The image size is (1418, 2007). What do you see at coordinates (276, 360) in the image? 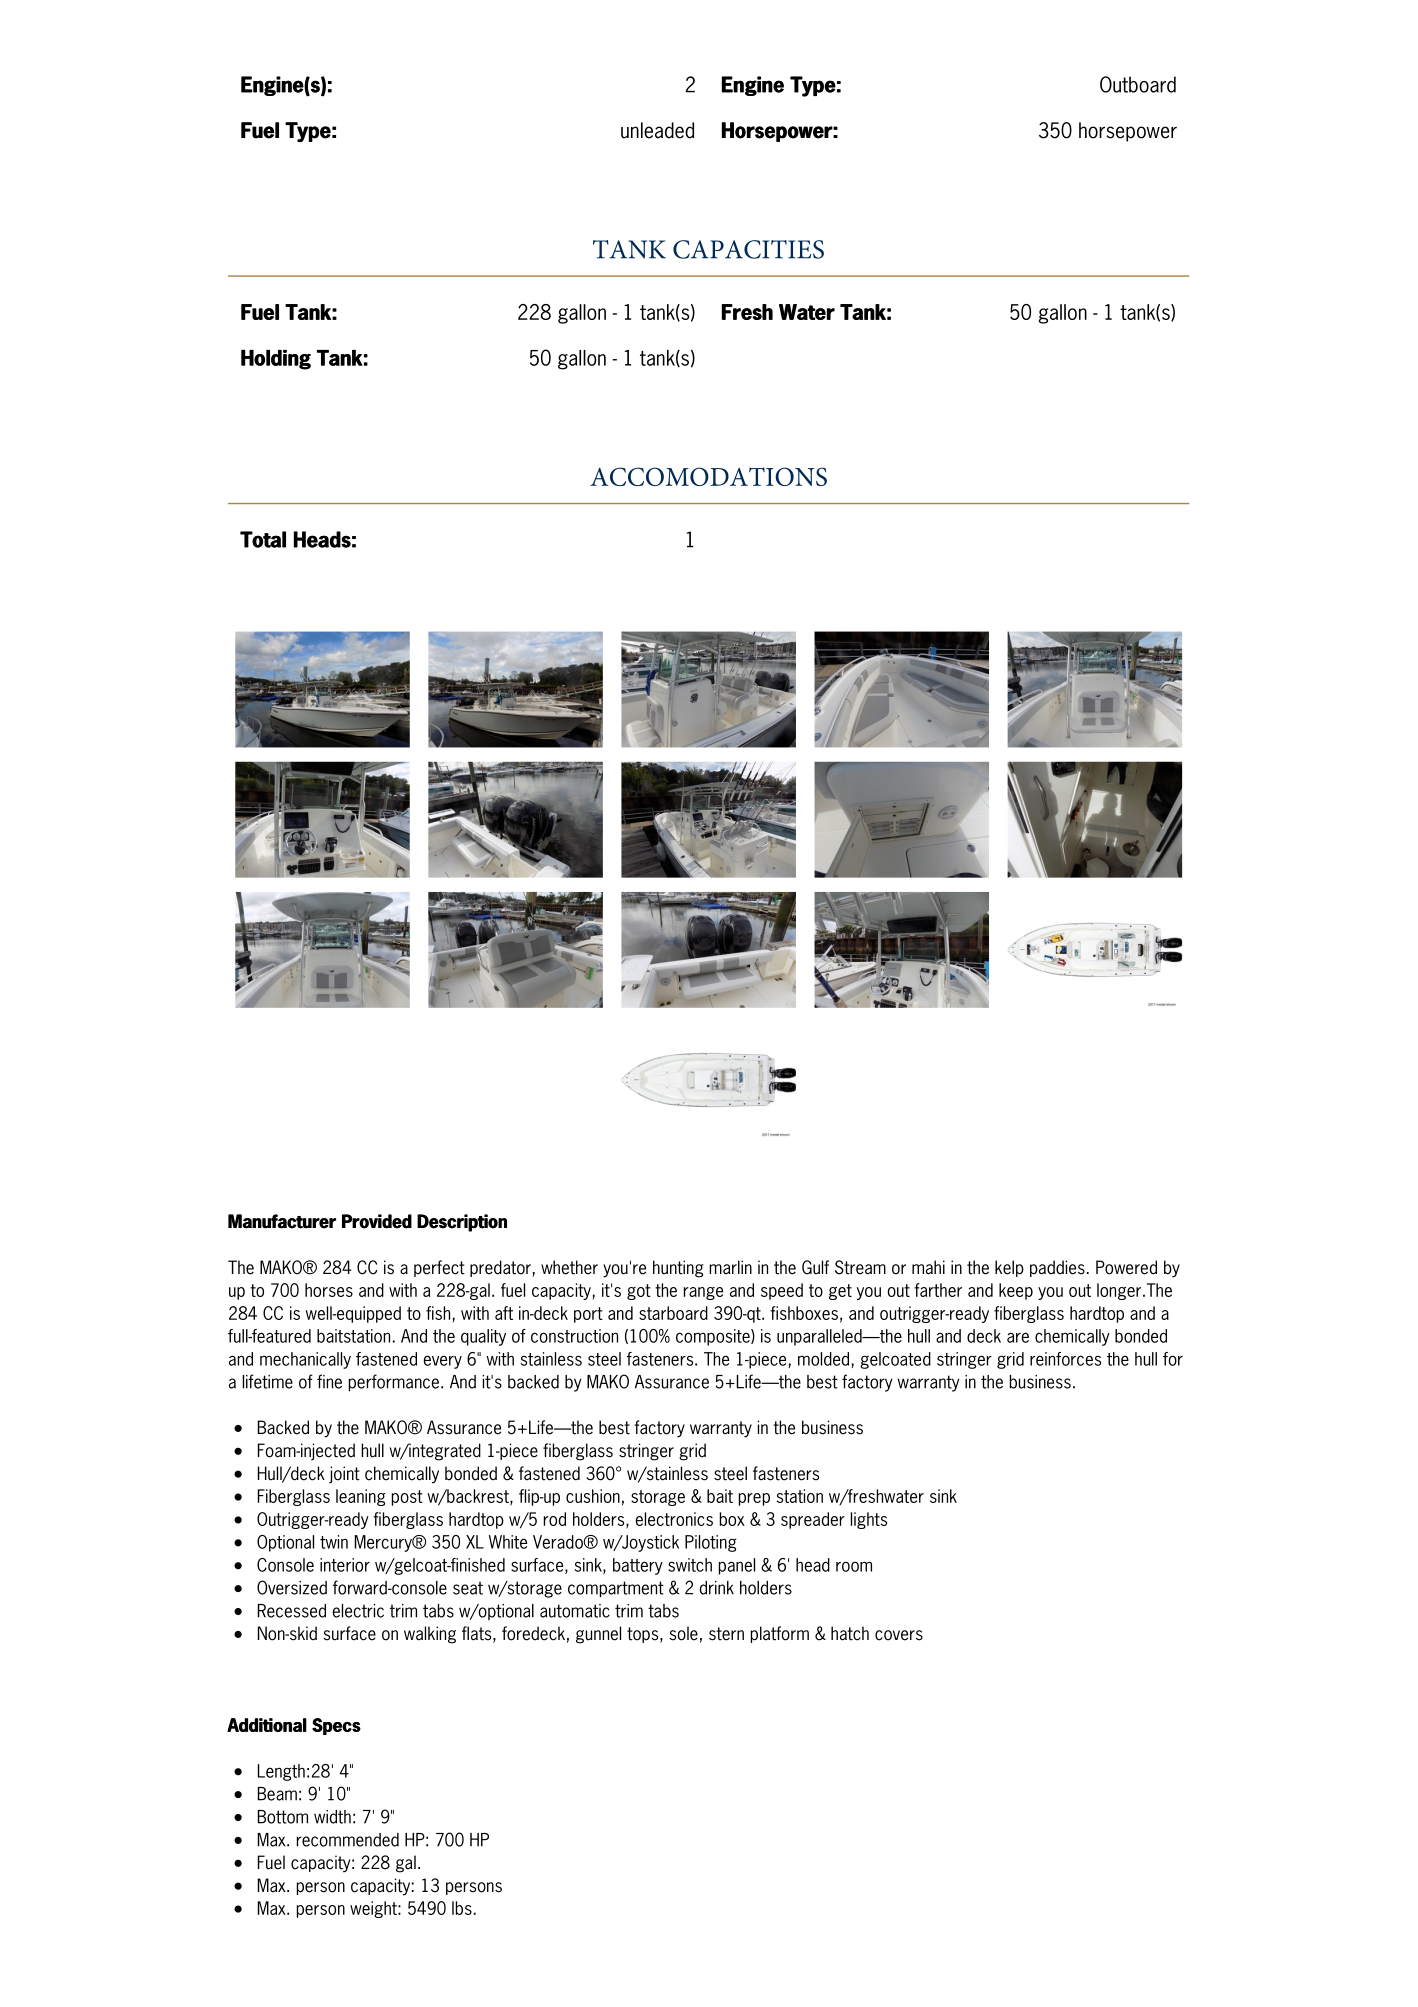
I see `Holding` at bounding box center [276, 360].
